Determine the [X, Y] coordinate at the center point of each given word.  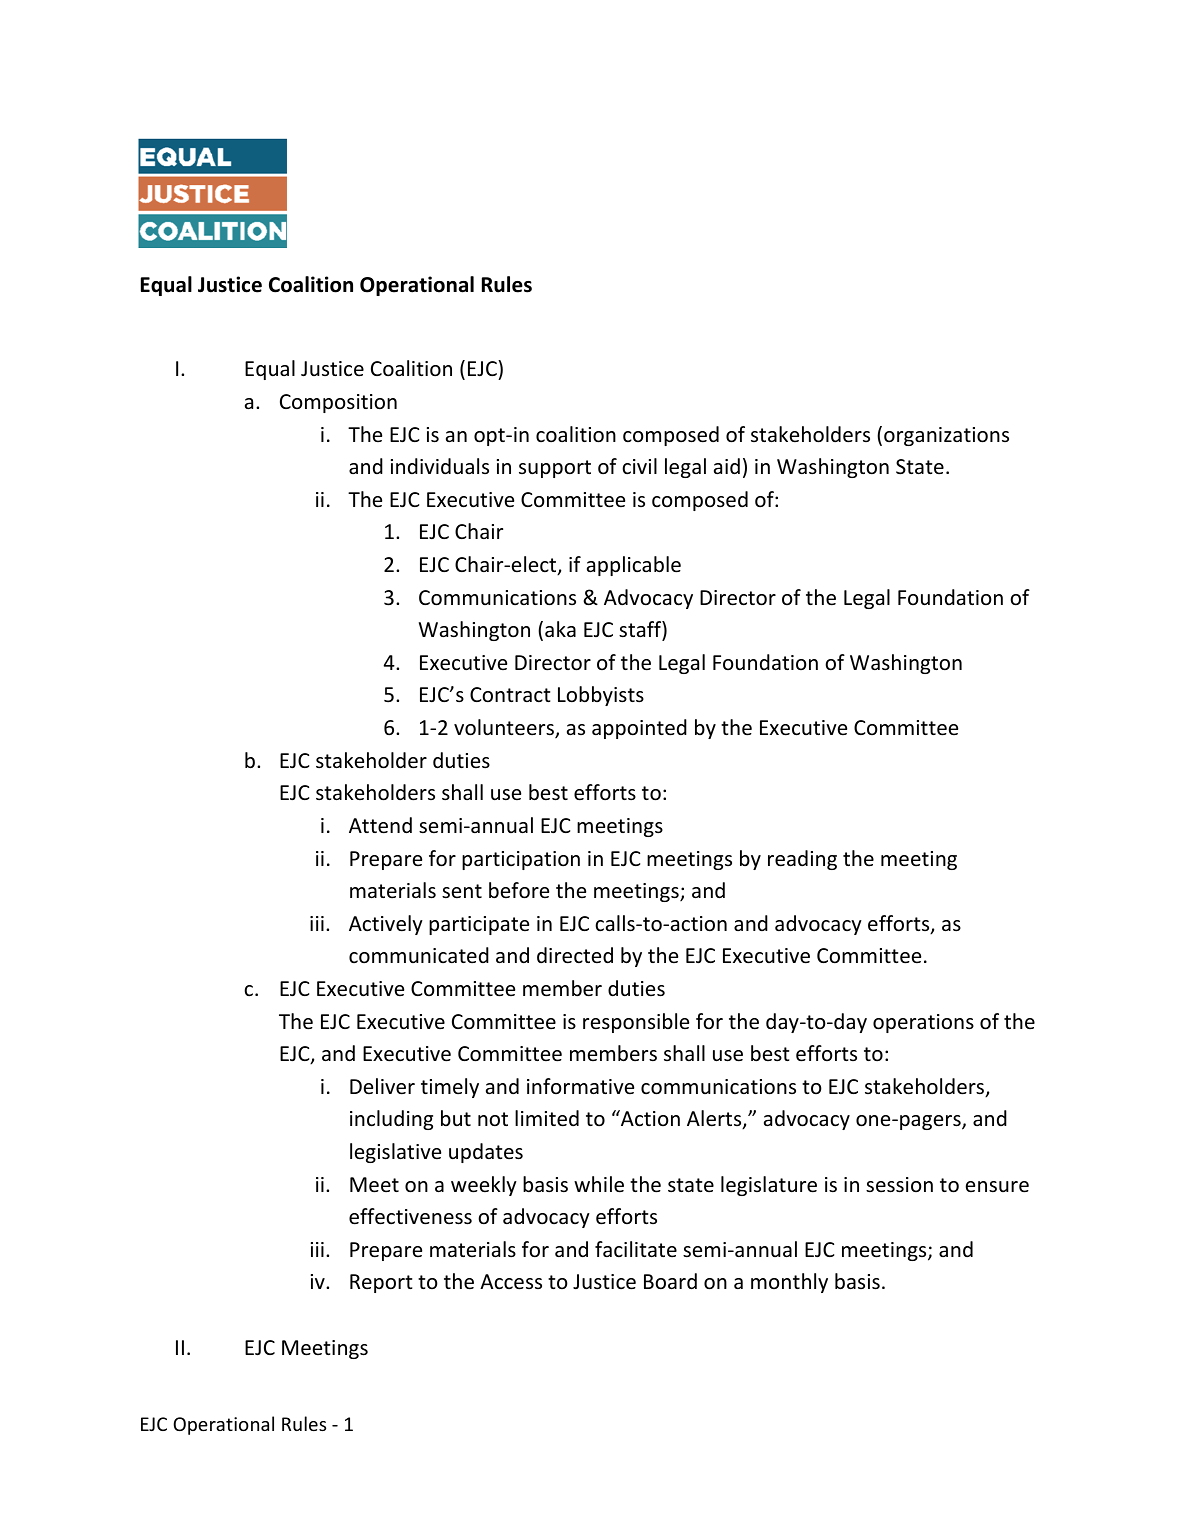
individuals [440, 466]
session [899, 1185]
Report [381, 1283]
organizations [946, 436]
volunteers [505, 728]
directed [575, 955]
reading [802, 860]
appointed [639, 729]
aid [727, 466]
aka [560, 629]
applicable [634, 566]
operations [923, 1023]
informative [580, 1086]
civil [639, 466]
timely [450, 1088]
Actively [386, 925]
